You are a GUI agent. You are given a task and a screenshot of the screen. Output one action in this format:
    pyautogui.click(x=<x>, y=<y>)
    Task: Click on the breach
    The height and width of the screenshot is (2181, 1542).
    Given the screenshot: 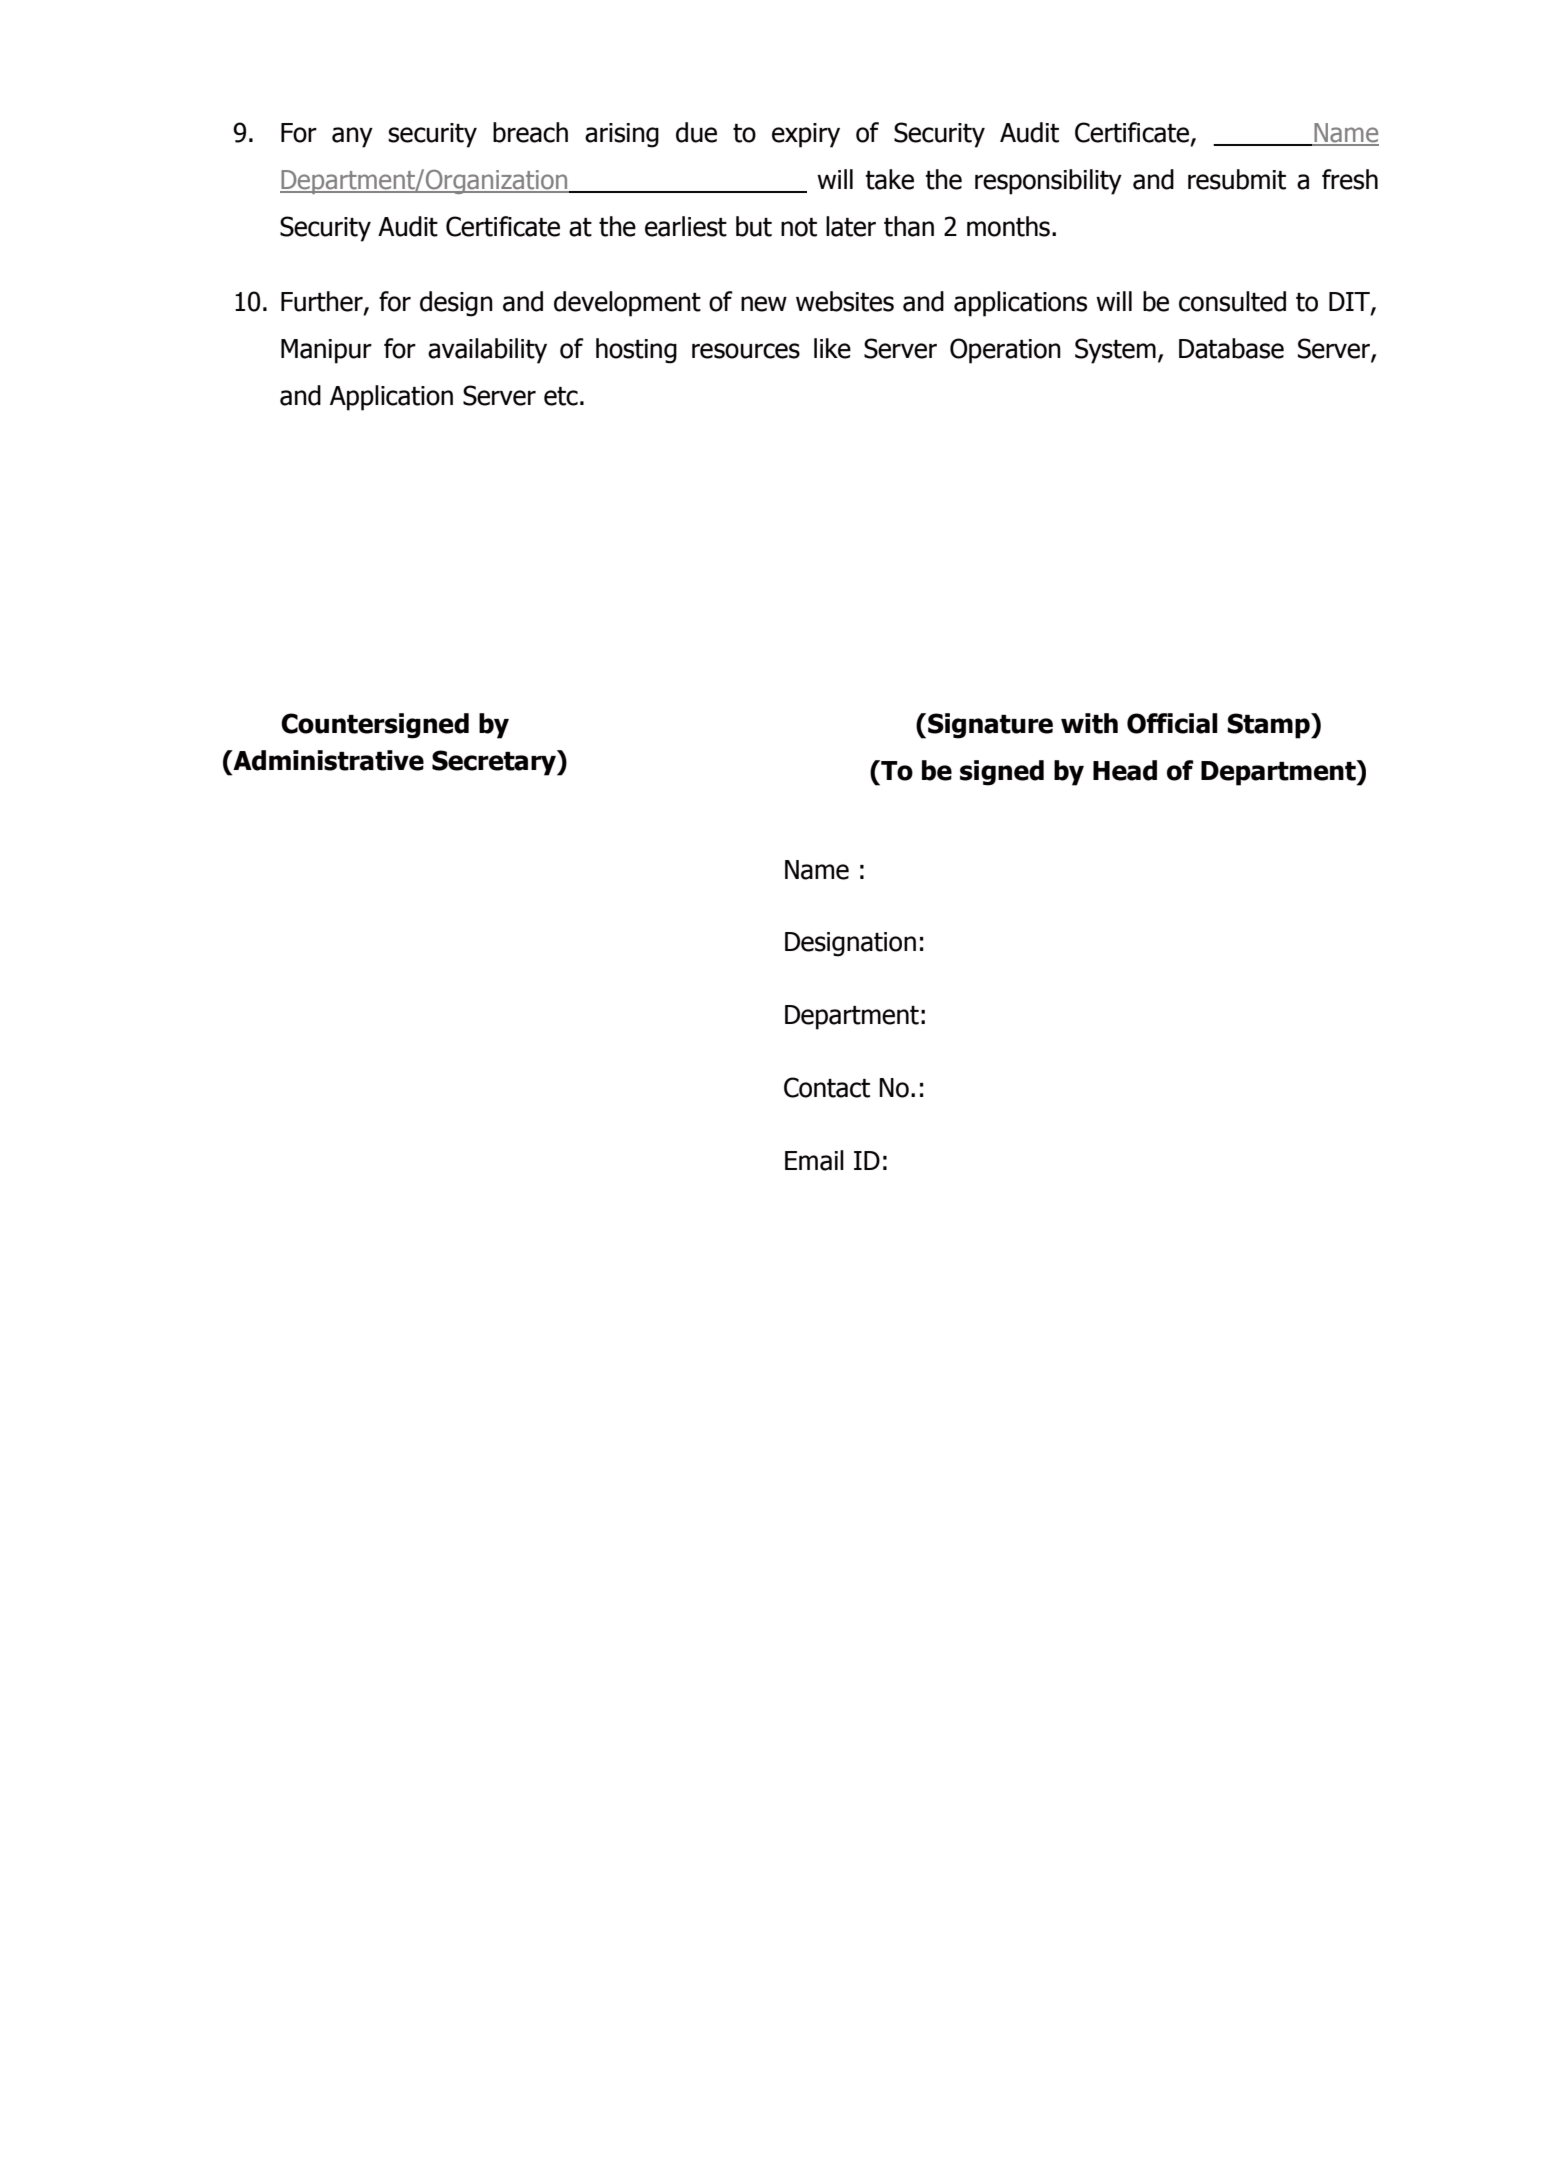 What is the action you would take?
    pyautogui.click(x=530, y=132)
